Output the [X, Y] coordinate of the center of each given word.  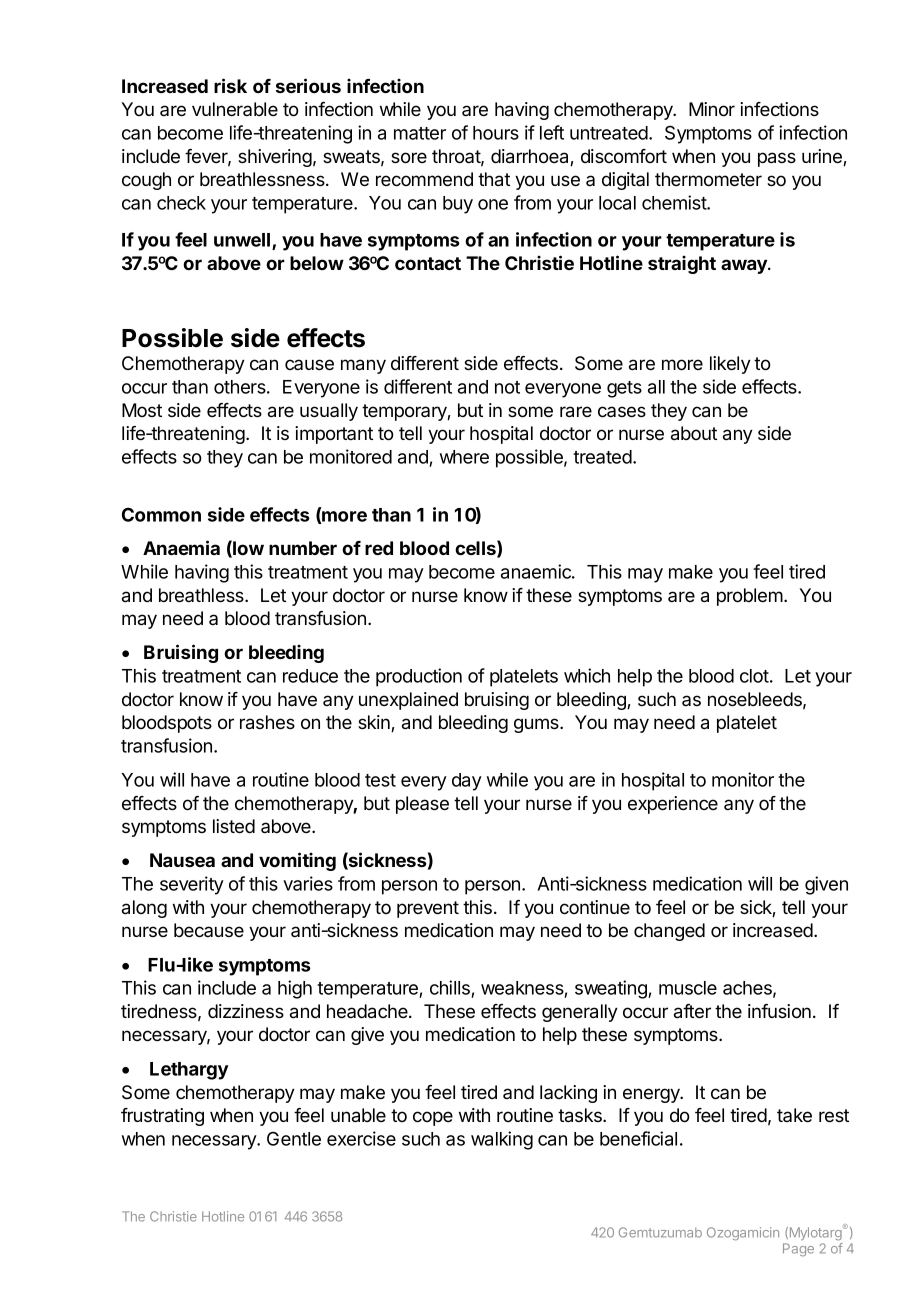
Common [161, 514]
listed [234, 826]
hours [496, 133]
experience [673, 805]
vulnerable [235, 109]
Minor [712, 109]
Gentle [294, 1138]
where [464, 457]
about [694, 433]
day [467, 782]
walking [502, 1140]
